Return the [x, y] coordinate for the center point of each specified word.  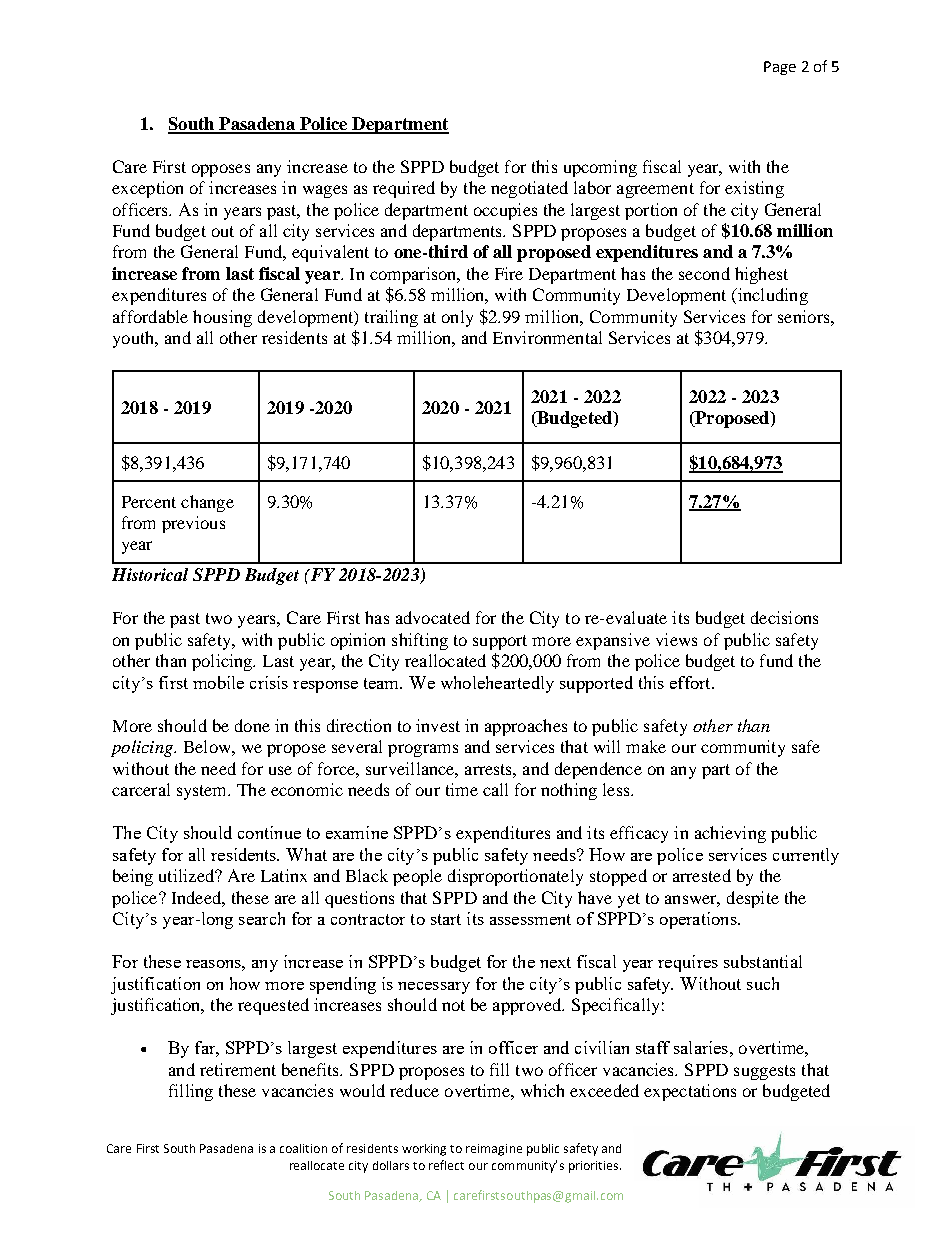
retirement [238, 1069]
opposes [221, 170]
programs [423, 750]
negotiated [529, 189]
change [207, 503]
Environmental [547, 337]
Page [780, 68]
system [203, 792]
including [771, 296]
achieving [730, 834]
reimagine [494, 1150]
